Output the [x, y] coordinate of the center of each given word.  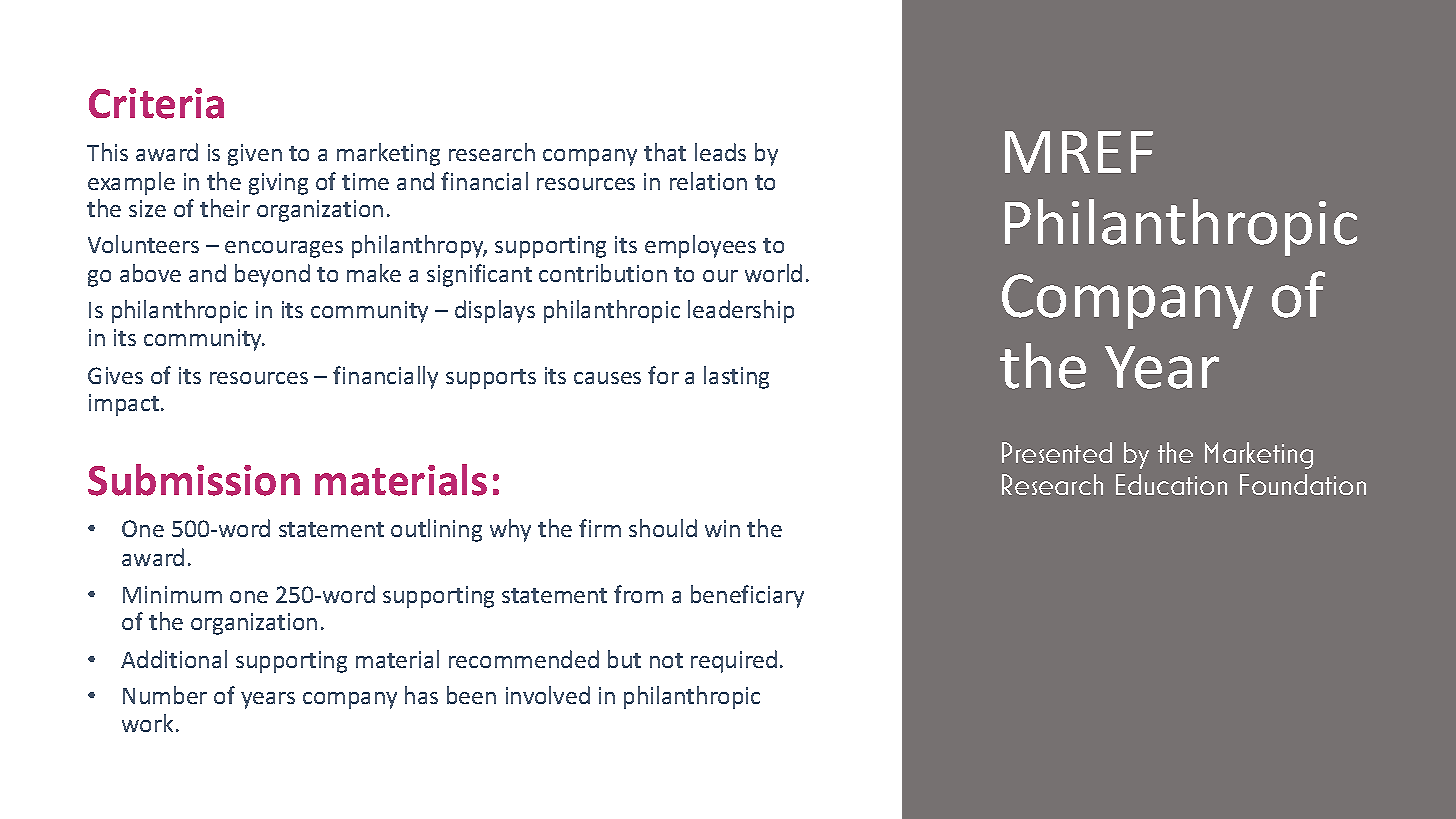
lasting [736, 377]
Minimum [172, 594]
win [722, 528]
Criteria [156, 103]
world [773, 273]
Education [1171, 484]
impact [124, 405]
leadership [741, 311]
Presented [1057, 452]
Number [165, 695]
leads [720, 152]
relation [708, 181]
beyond [272, 275]
